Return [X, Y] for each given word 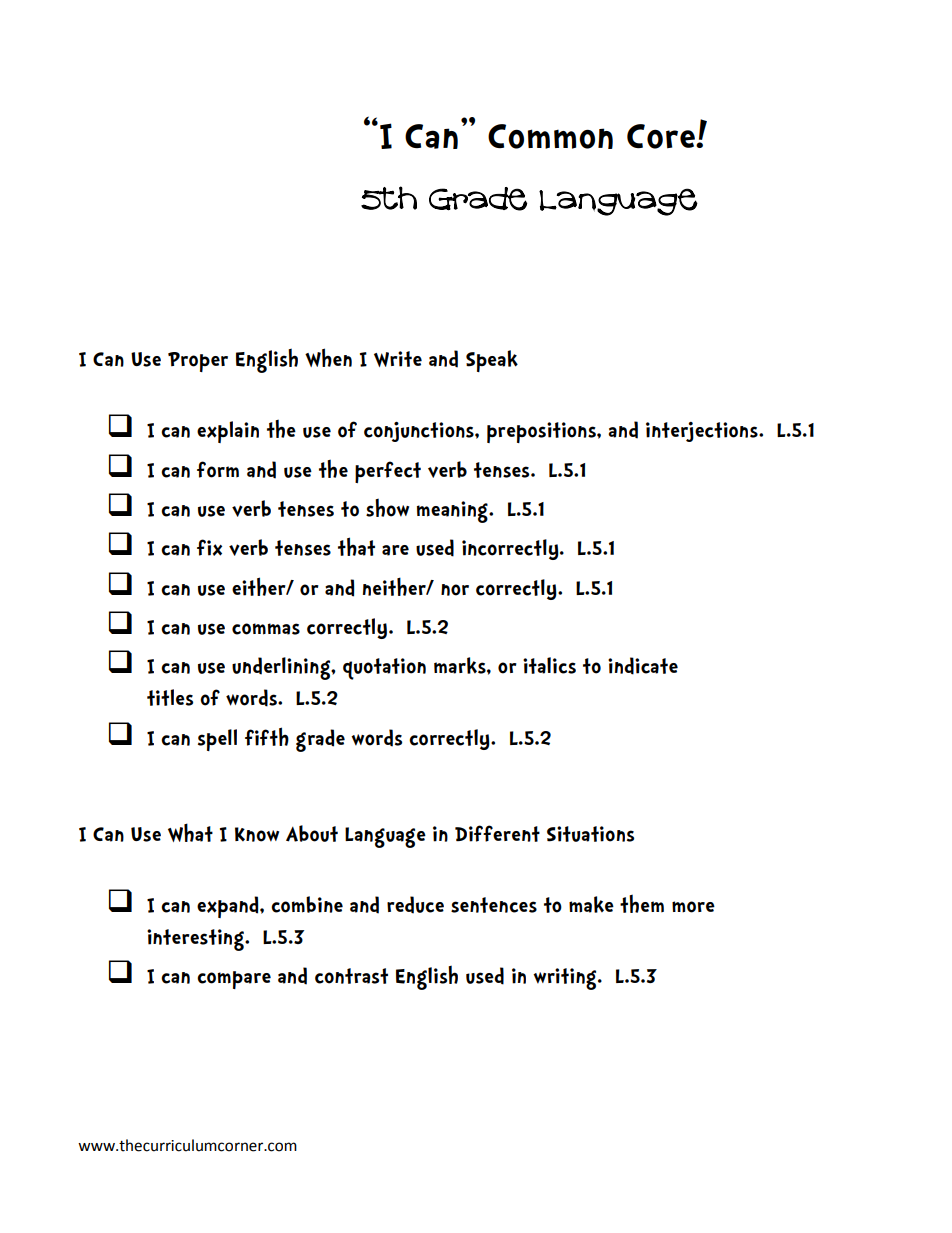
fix [209, 547]
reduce [415, 905]
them [642, 903]
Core [662, 136]
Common [550, 136]
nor [455, 590]
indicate [643, 666]
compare [234, 980]
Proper [198, 362]
